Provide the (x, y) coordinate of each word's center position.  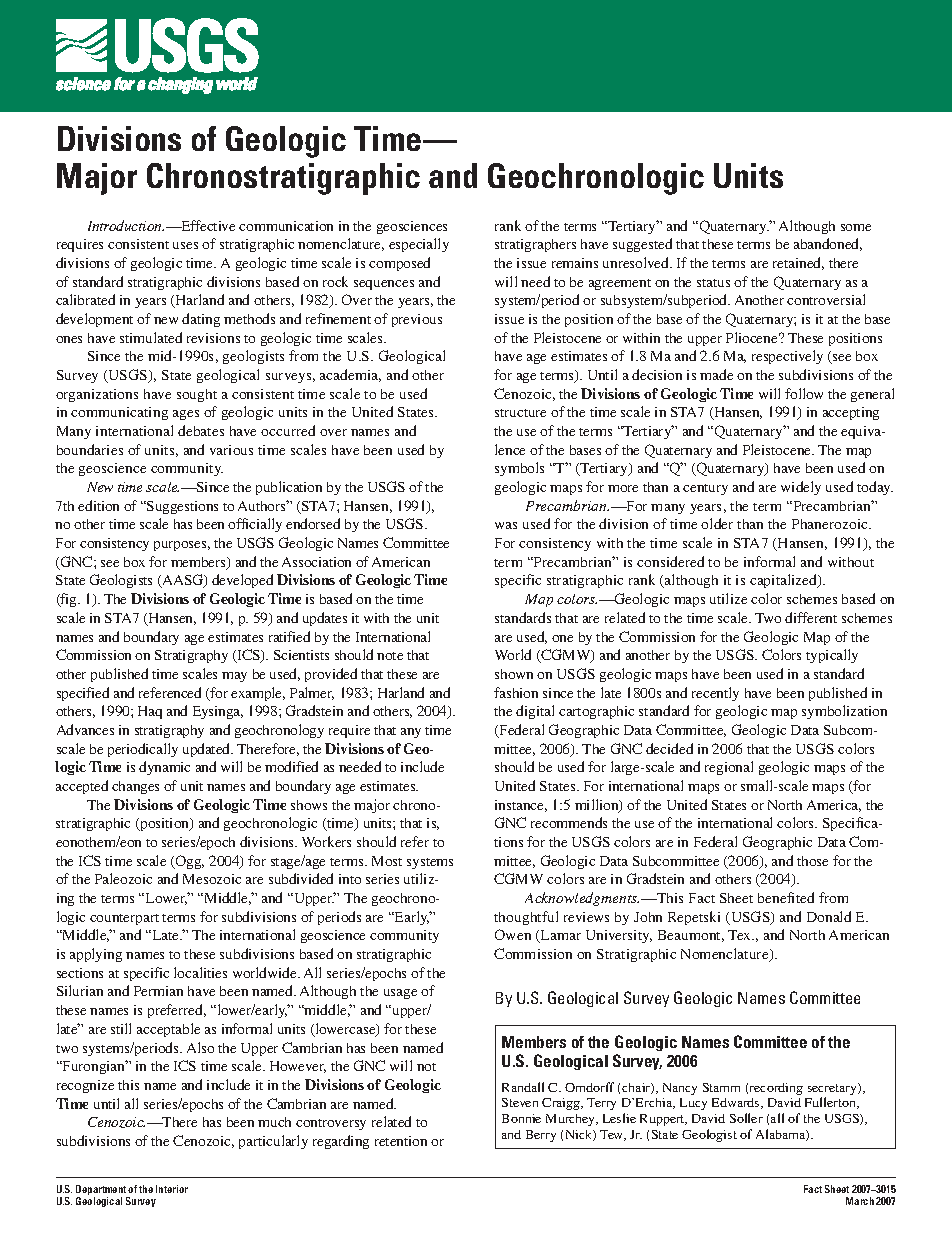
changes (135, 787)
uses (185, 245)
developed (242, 581)
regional (729, 768)
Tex (741, 935)
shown (514, 674)
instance (521, 806)
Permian (158, 991)
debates (201, 430)
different (811, 617)
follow (804, 393)
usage (400, 994)
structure (520, 413)
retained (798, 263)
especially (419, 245)
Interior (172, 1189)
